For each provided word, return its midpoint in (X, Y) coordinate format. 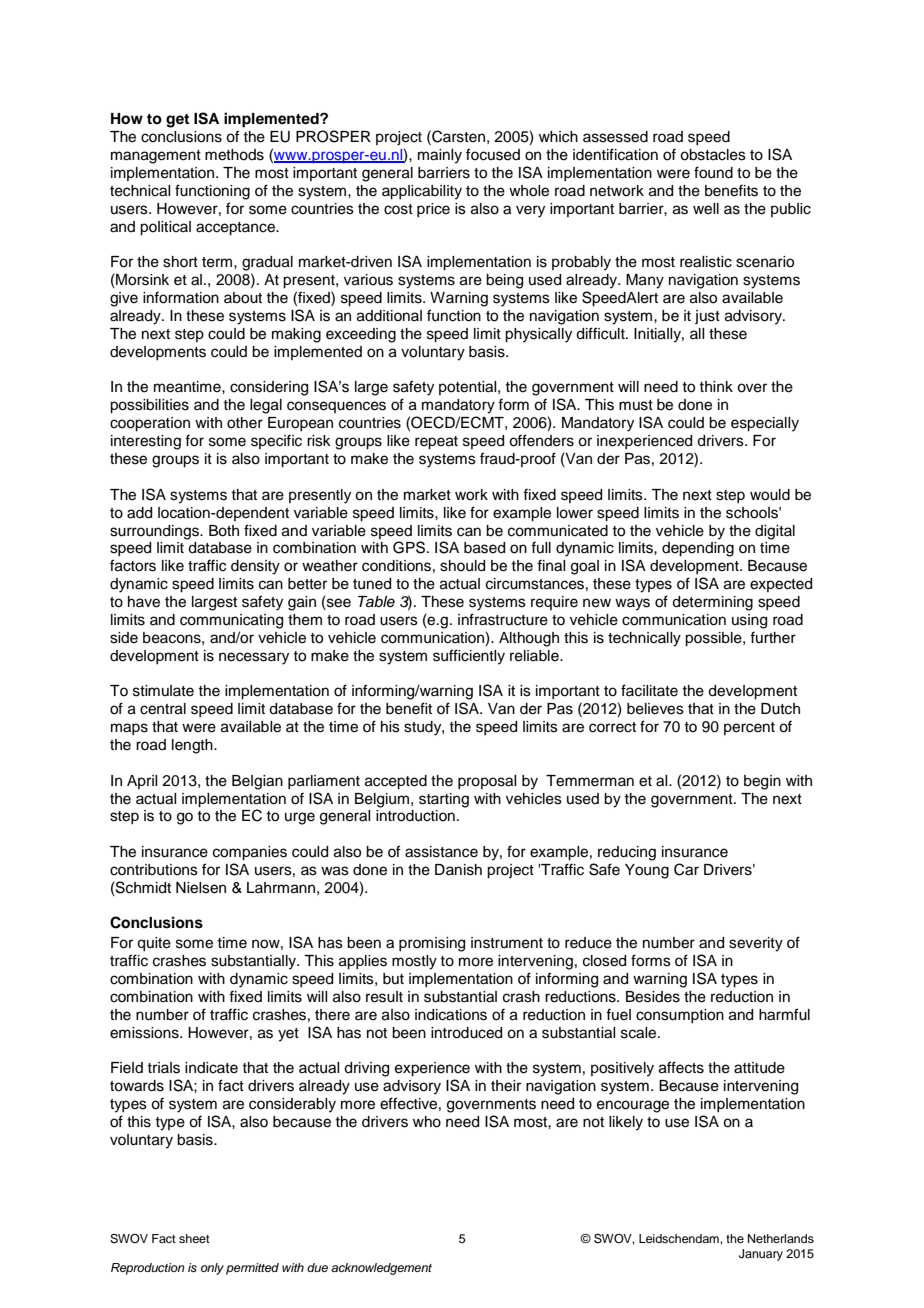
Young (647, 871)
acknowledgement (381, 1269)
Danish (458, 870)
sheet (194, 1238)
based (484, 548)
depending (698, 549)
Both (224, 531)
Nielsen (201, 888)
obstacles (713, 155)
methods (234, 155)
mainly (440, 156)
